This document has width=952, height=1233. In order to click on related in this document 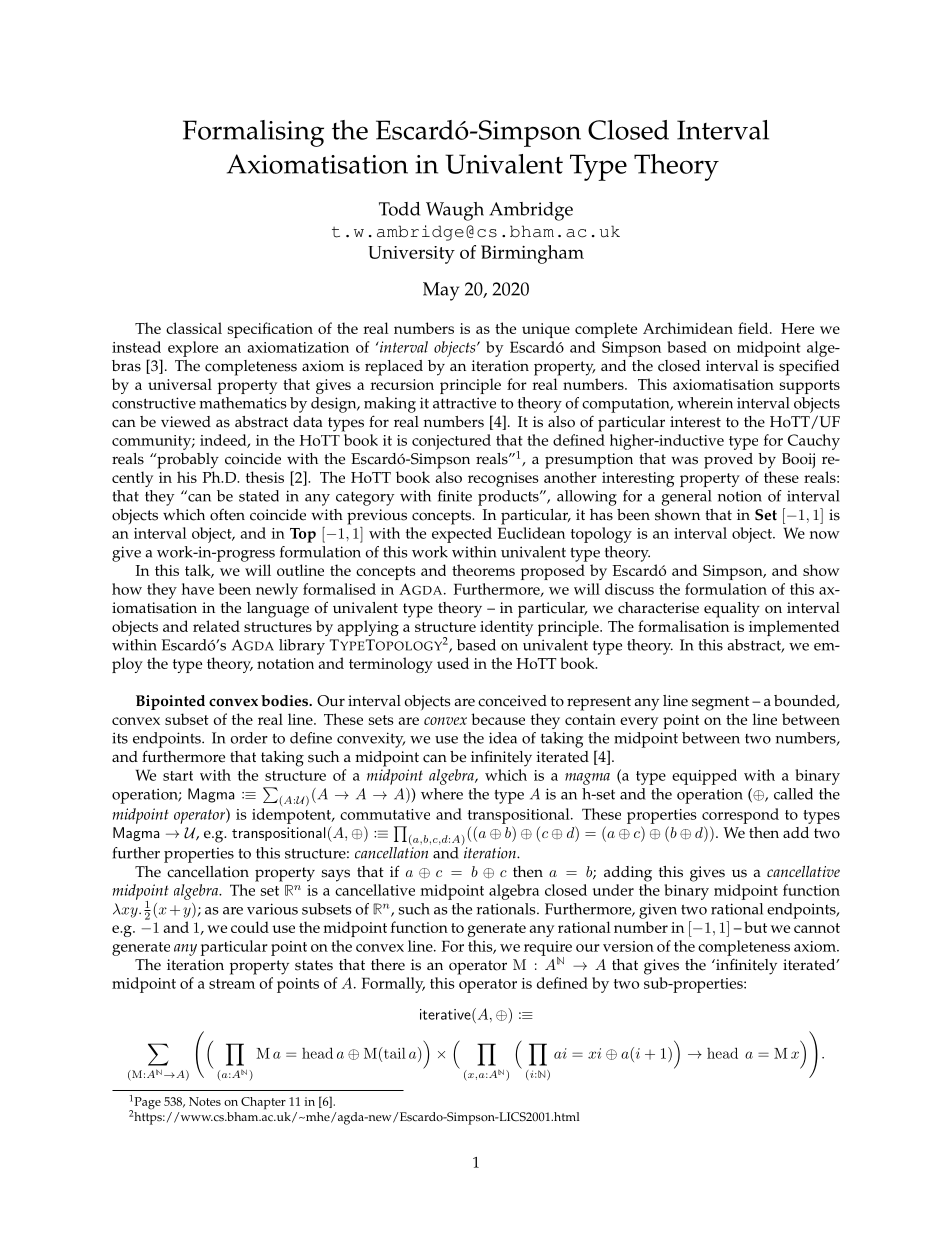, I will do `click(216, 626)`.
